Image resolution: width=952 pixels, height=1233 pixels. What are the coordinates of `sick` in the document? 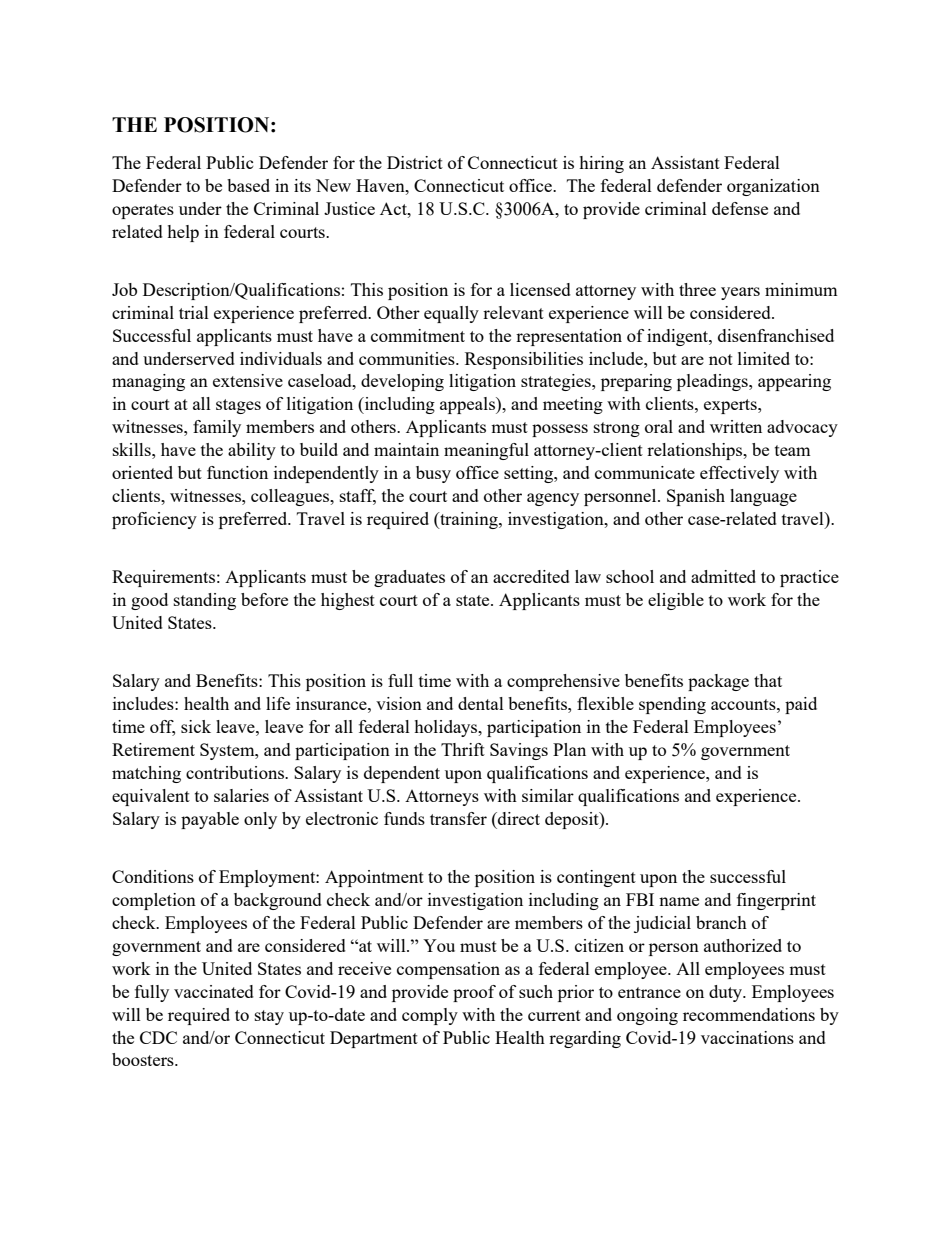 It's located at (196, 726).
